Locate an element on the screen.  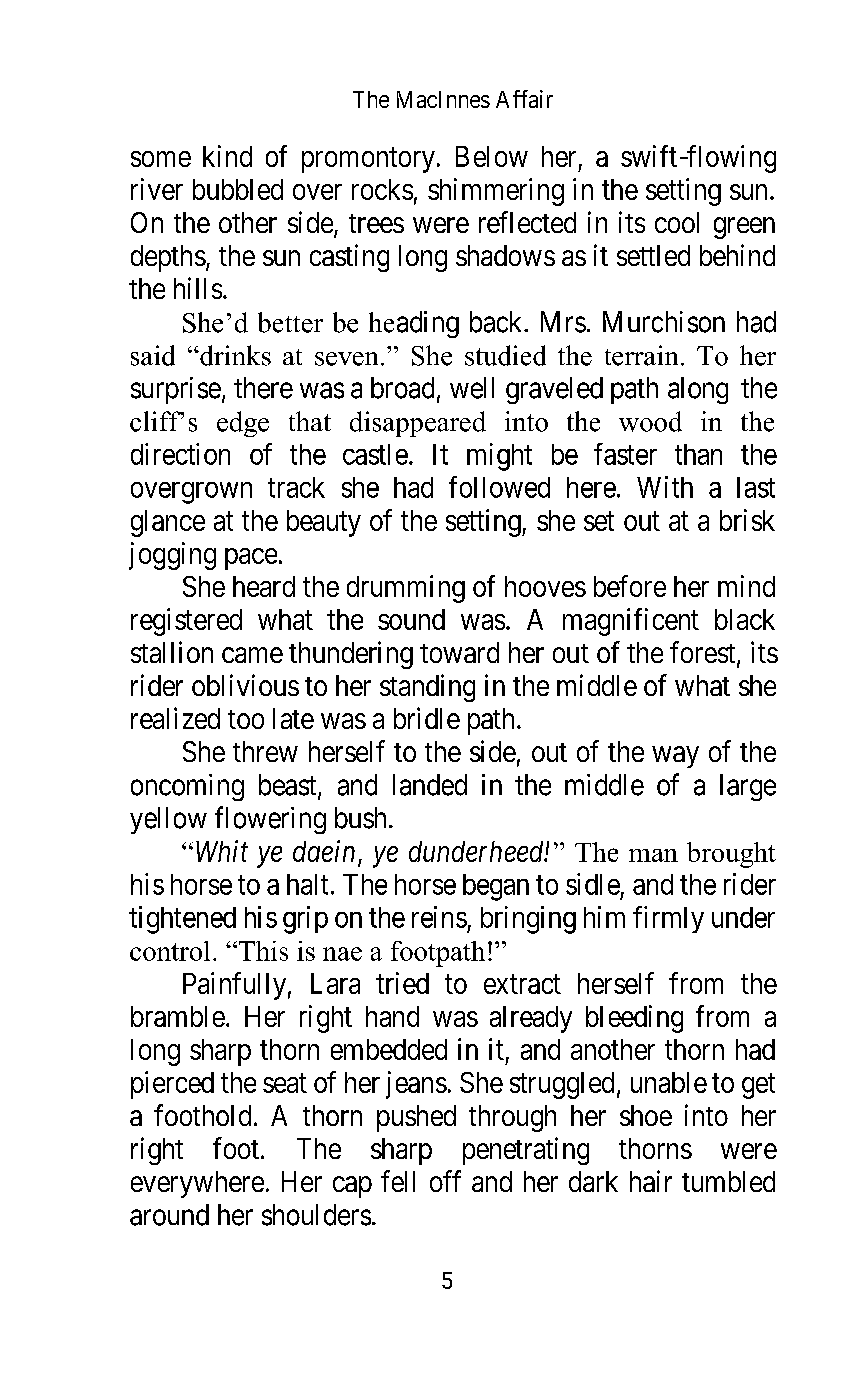
off is located at coordinates (445, 1181).
